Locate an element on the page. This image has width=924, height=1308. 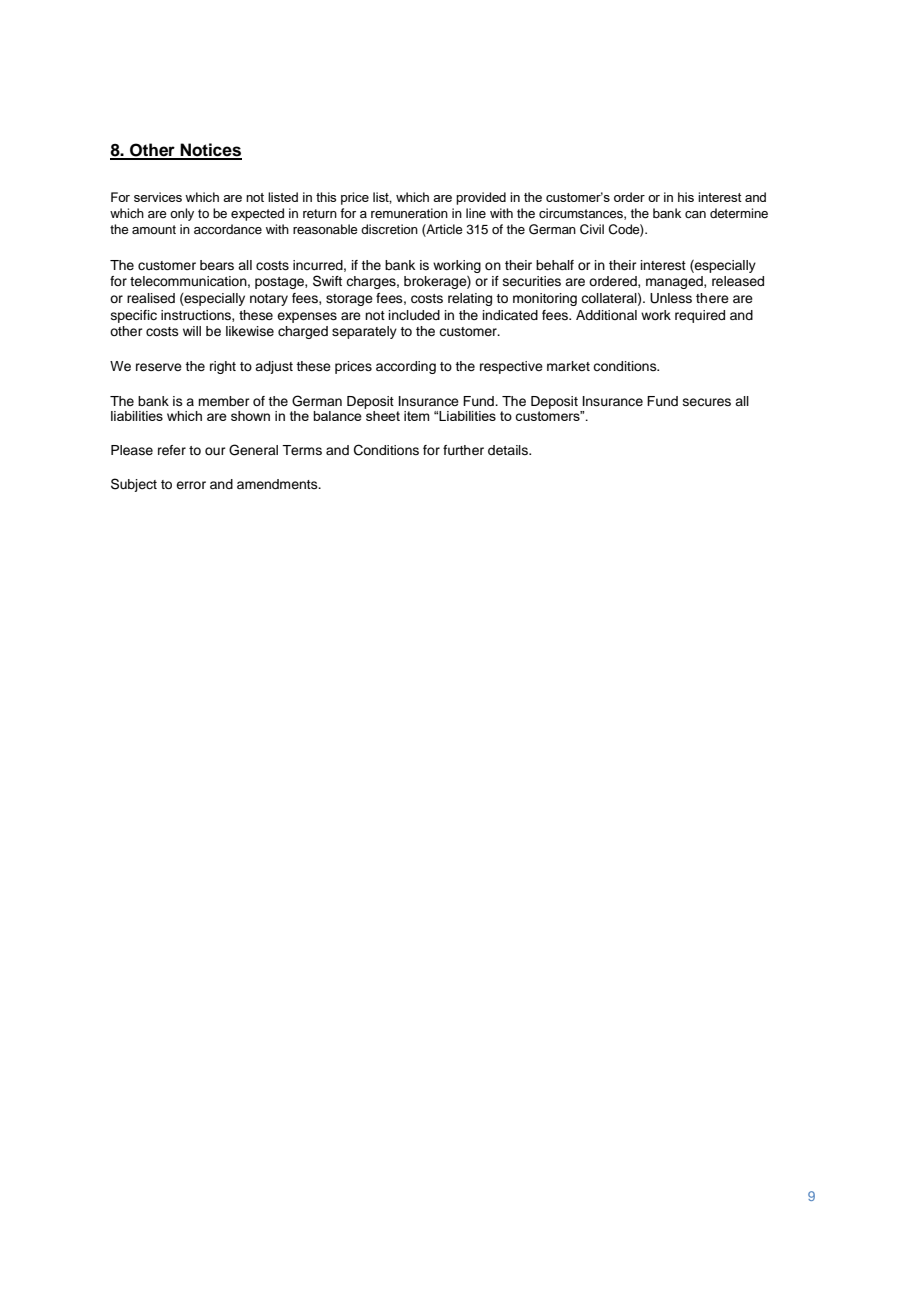
according is located at coordinates (406, 367).
